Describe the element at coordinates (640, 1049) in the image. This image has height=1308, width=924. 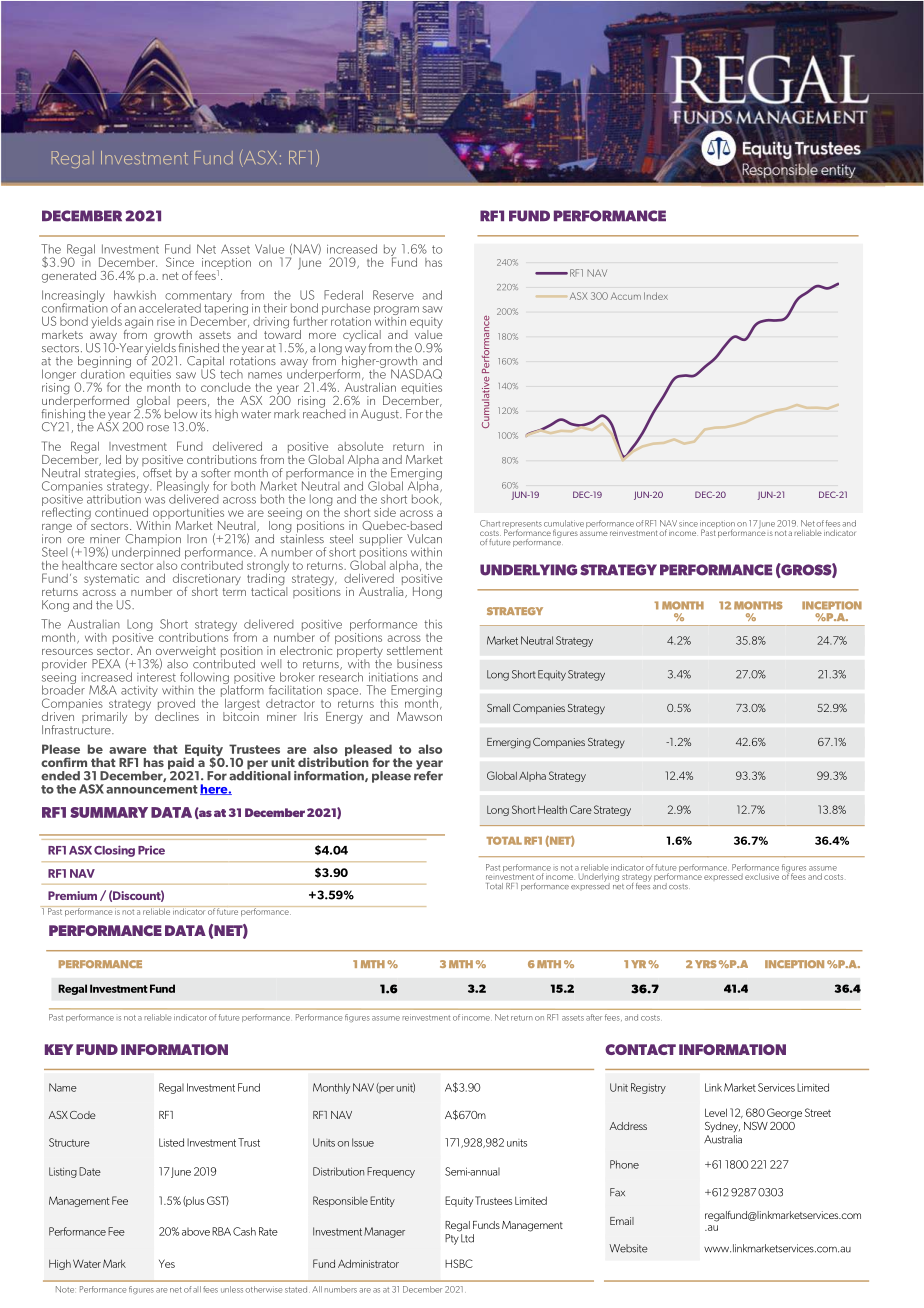
I see `CONTACT` at that location.
